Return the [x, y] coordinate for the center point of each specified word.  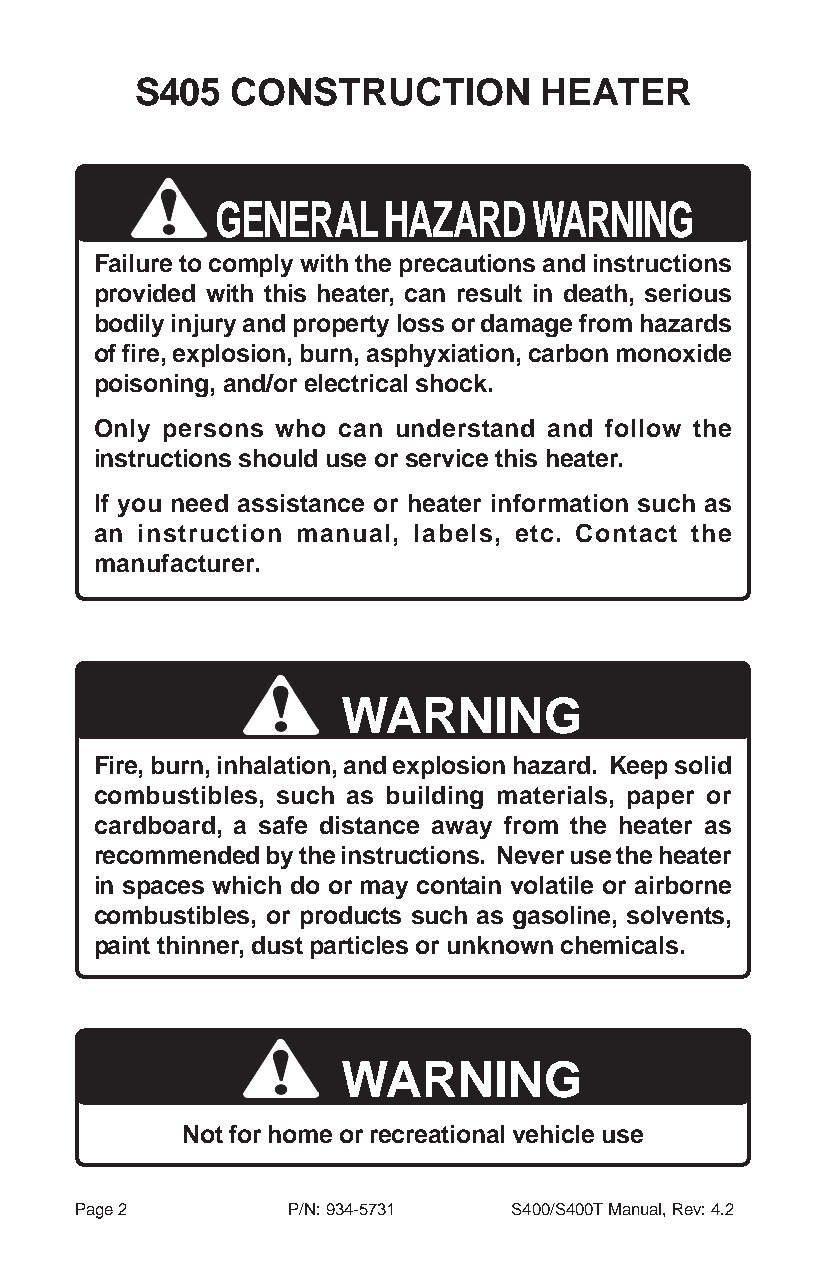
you [139, 507]
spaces [163, 889]
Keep [639, 767]
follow [643, 428]
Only [122, 430]
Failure [134, 263]
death [595, 293]
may [384, 889]
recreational [437, 1134]
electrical [356, 383]
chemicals [619, 945]
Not [203, 1134]
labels [453, 533]
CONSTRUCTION [380, 91]
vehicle [553, 1134]
